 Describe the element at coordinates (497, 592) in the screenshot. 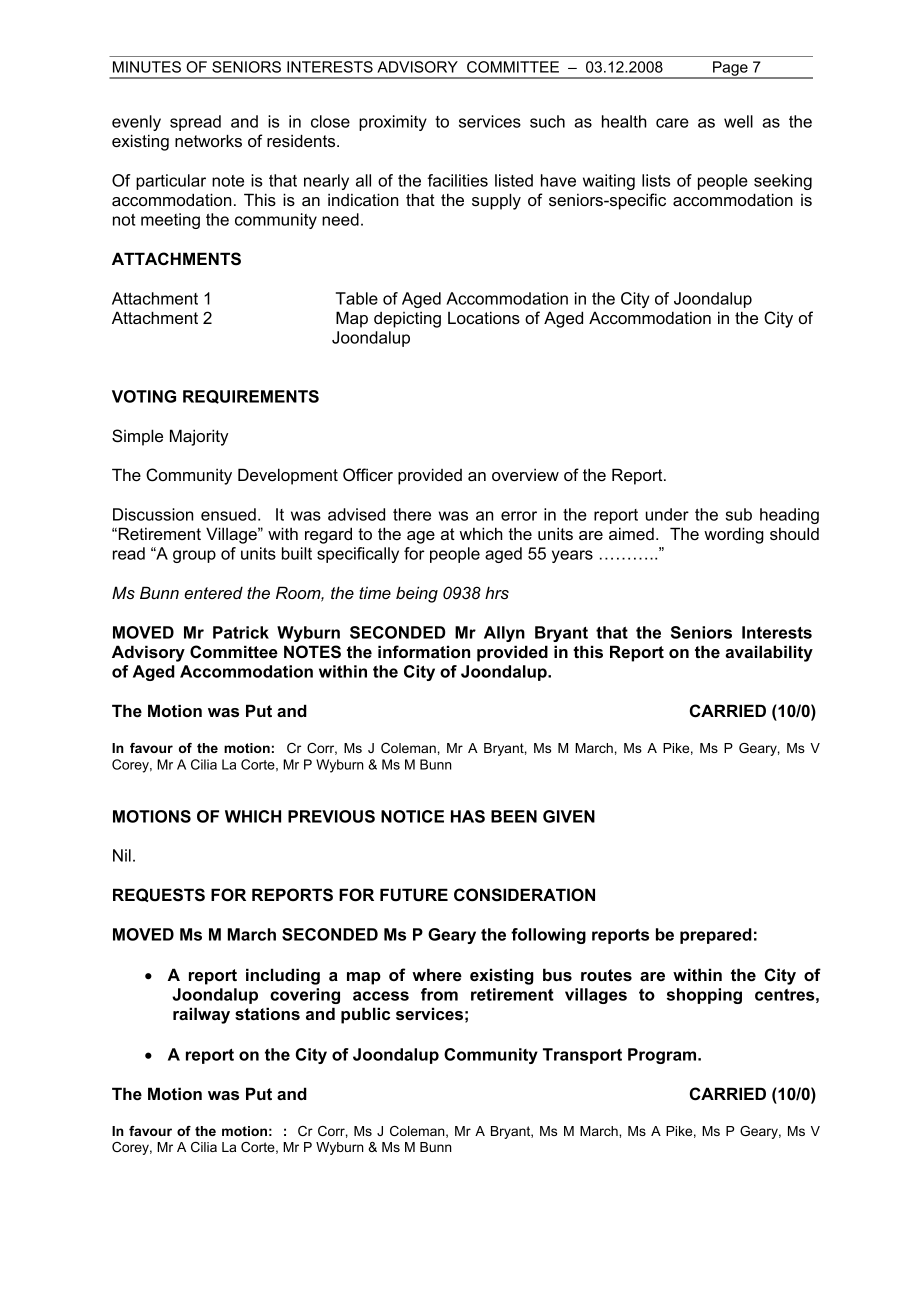

I see `hrs` at that location.
